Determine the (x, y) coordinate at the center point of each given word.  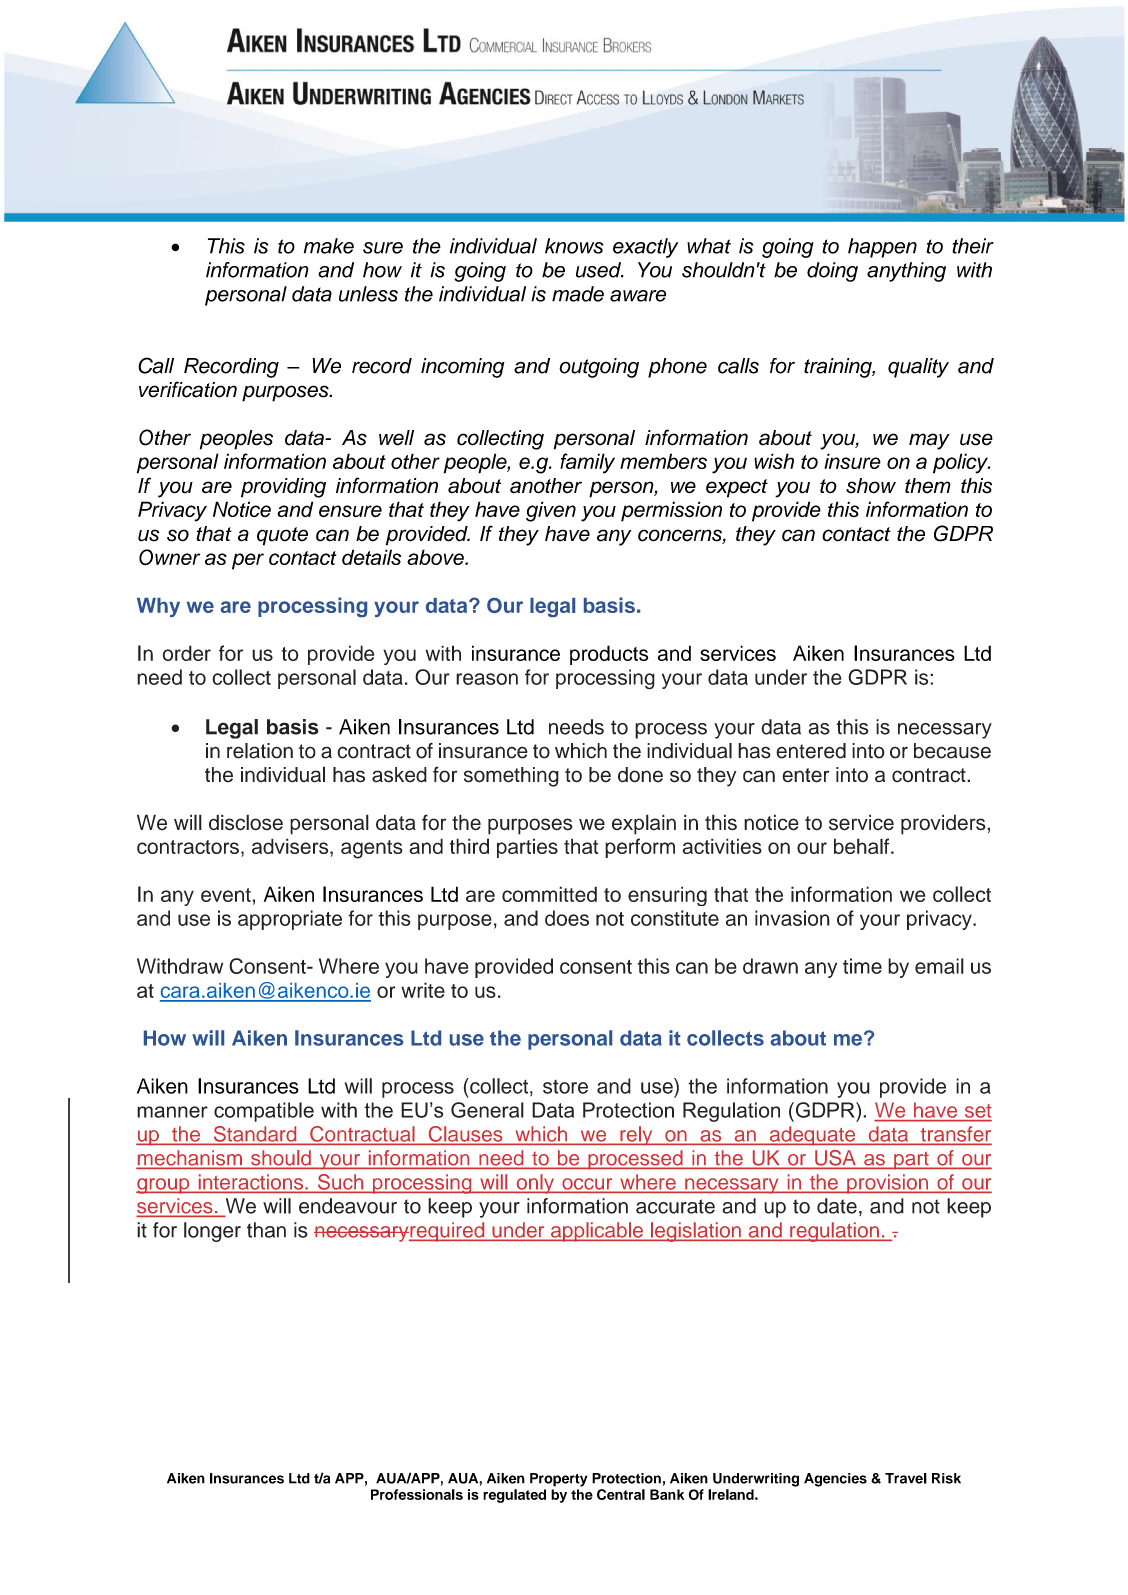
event (227, 895)
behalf (863, 846)
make (329, 246)
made (578, 294)
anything (906, 272)
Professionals (417, 1494)
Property (558, 1480)
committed (549, 894)
